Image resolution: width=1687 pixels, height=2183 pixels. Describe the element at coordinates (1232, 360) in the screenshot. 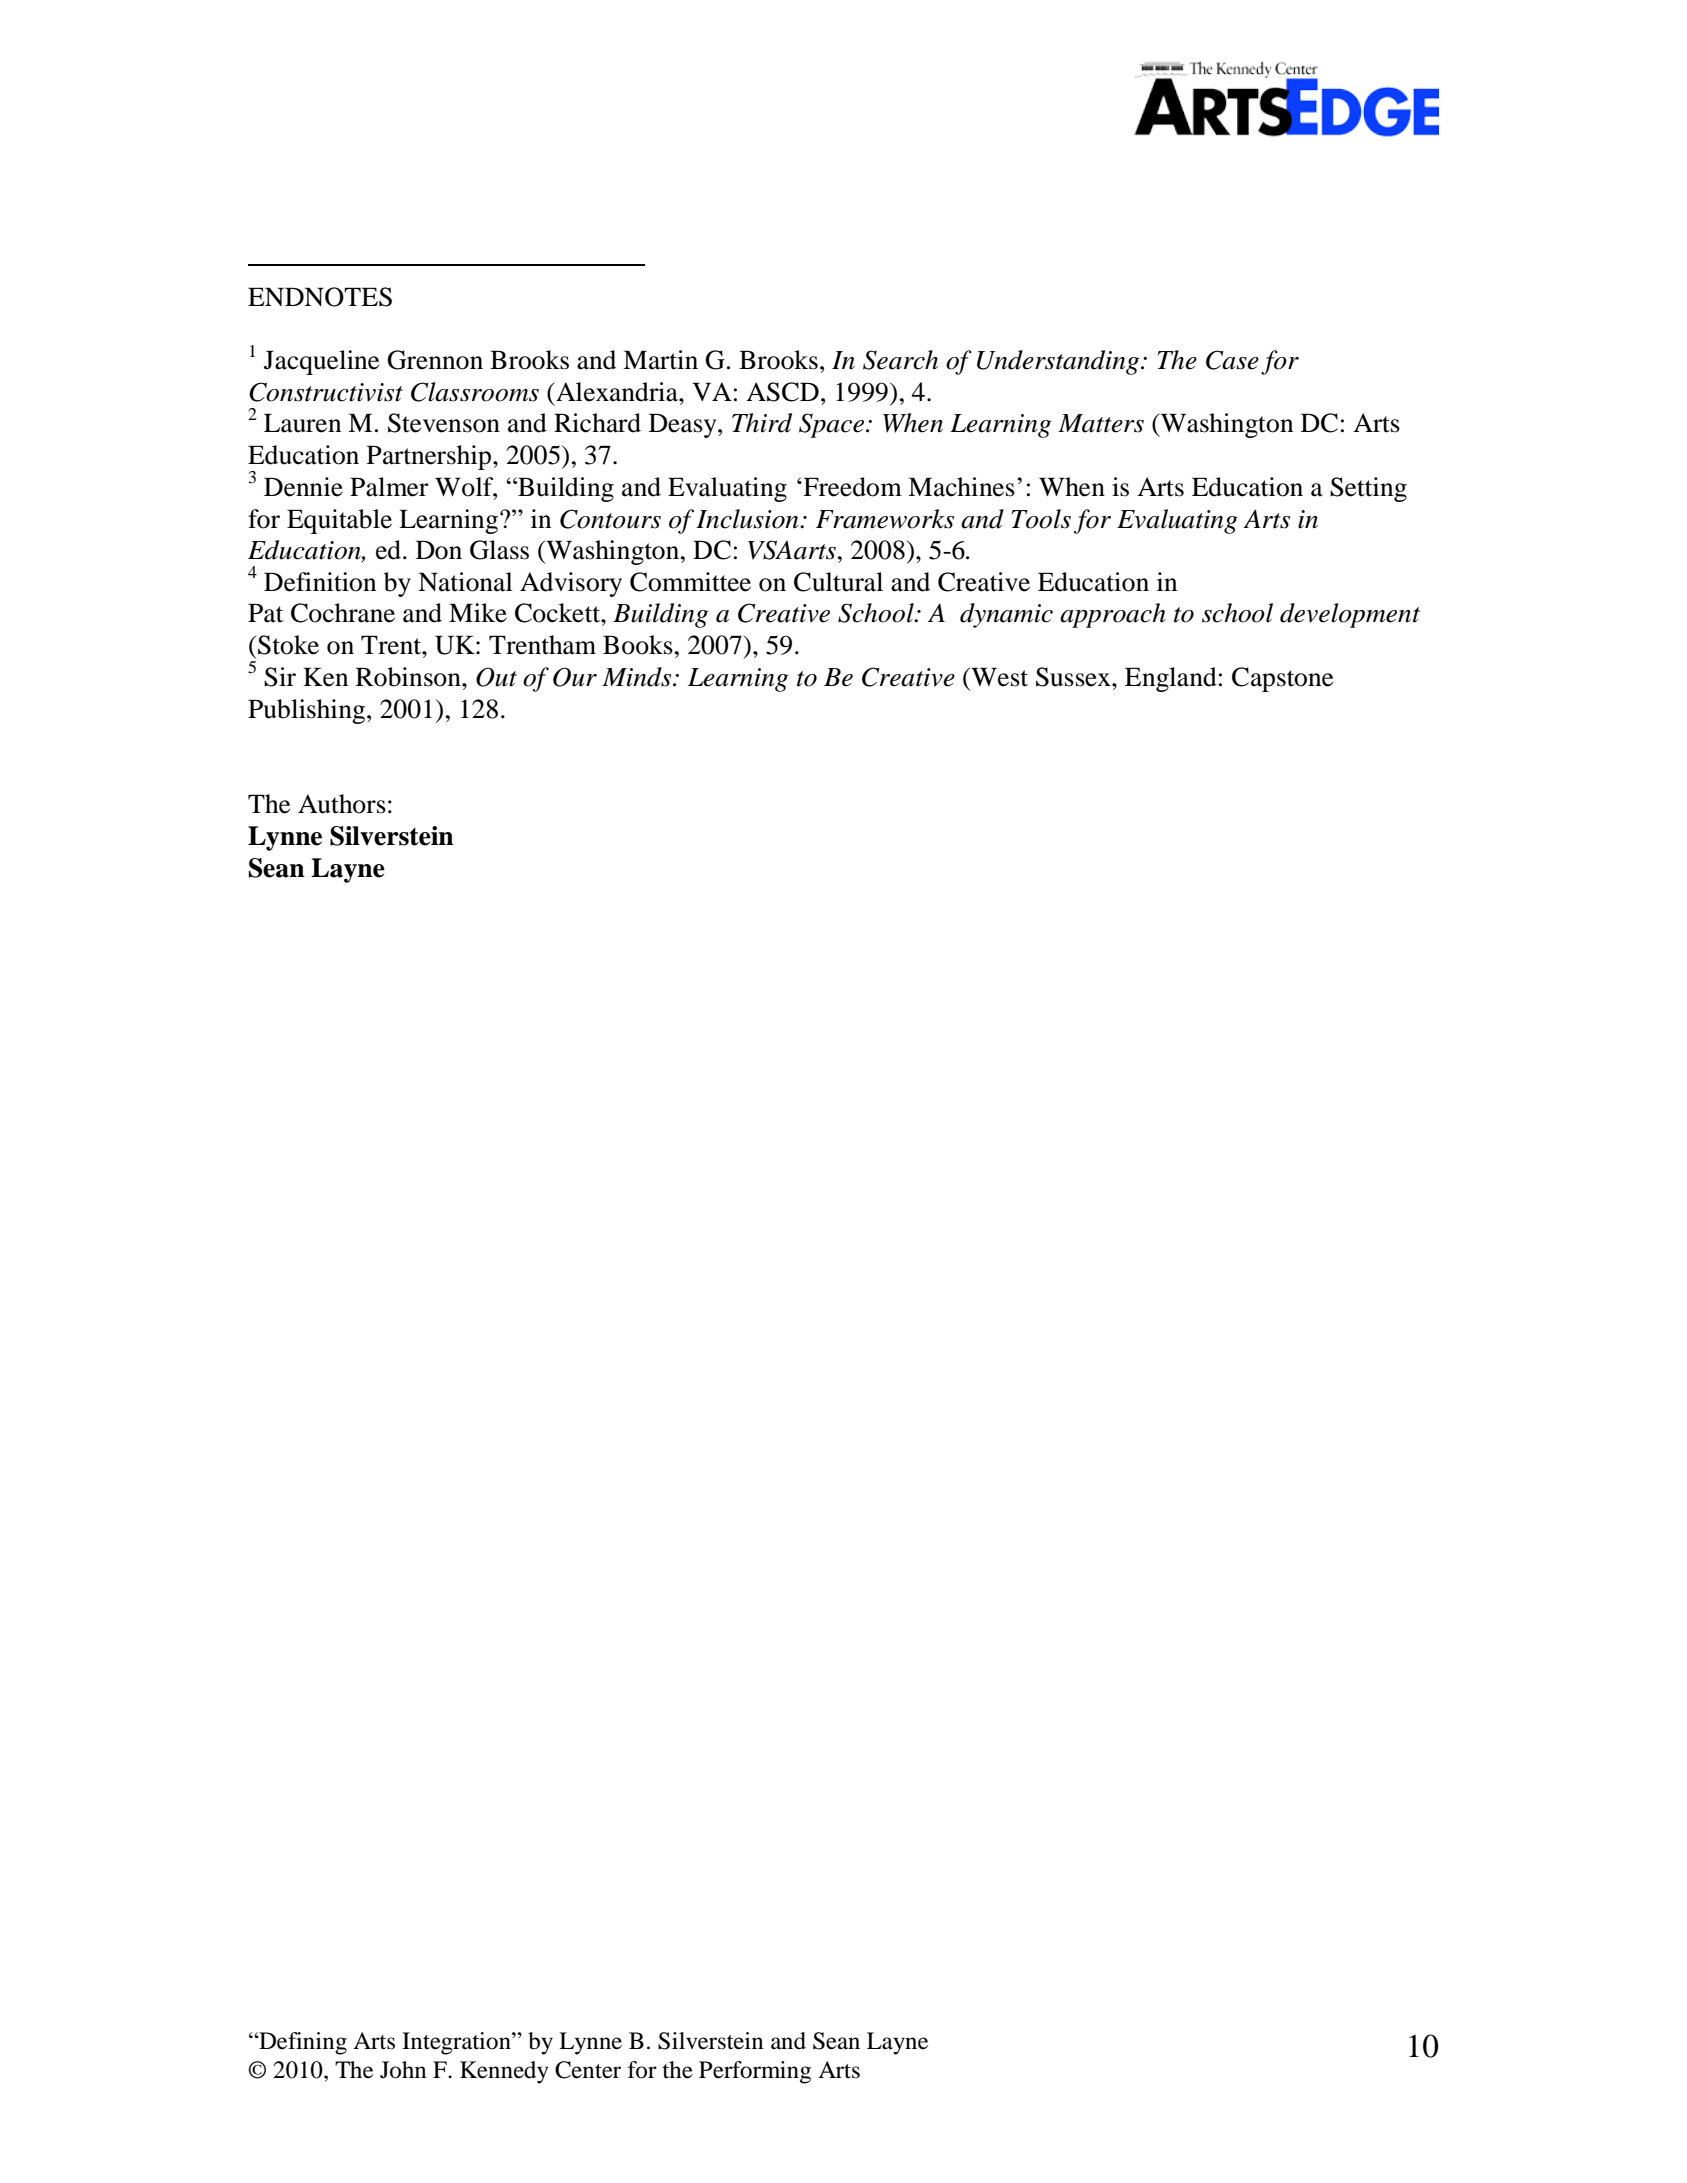

I see `Case` at that location.
